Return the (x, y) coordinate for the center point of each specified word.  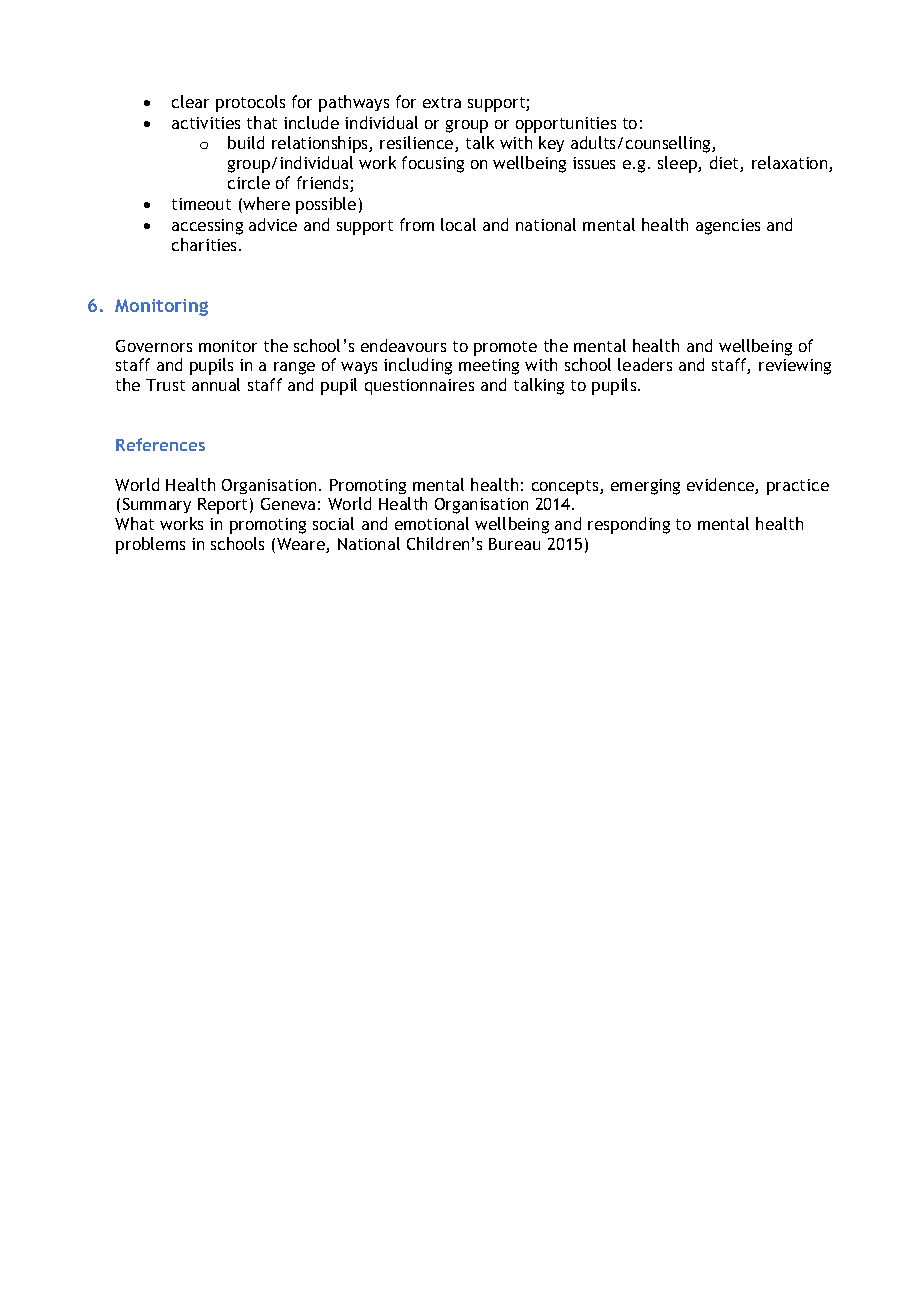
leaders (645, 364)
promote (505, 348)
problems (150, 545)
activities (206, 123)
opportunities (566, 125)
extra (442, 102)
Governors (154, 346)
